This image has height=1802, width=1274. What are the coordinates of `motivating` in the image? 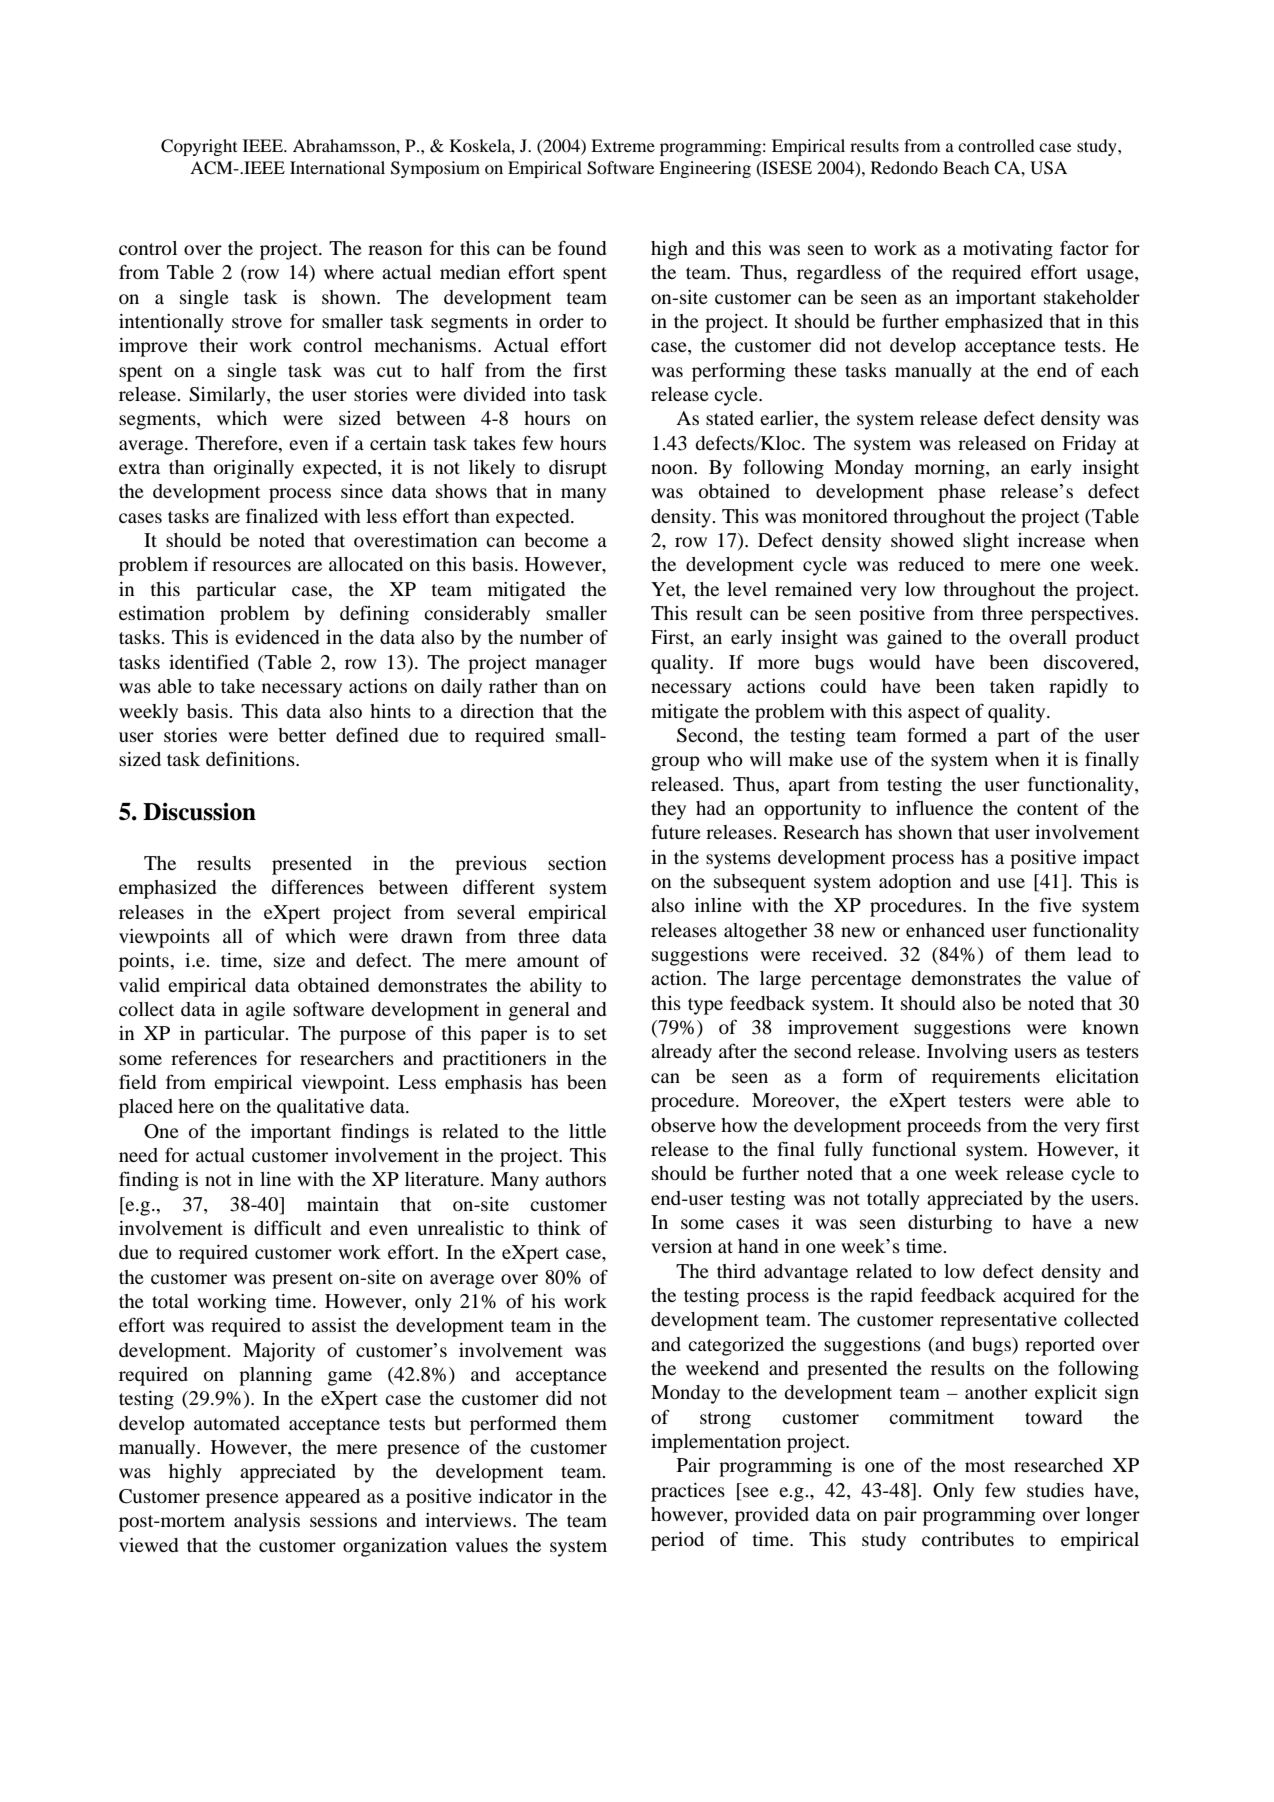 It's located at (1008, 250).
